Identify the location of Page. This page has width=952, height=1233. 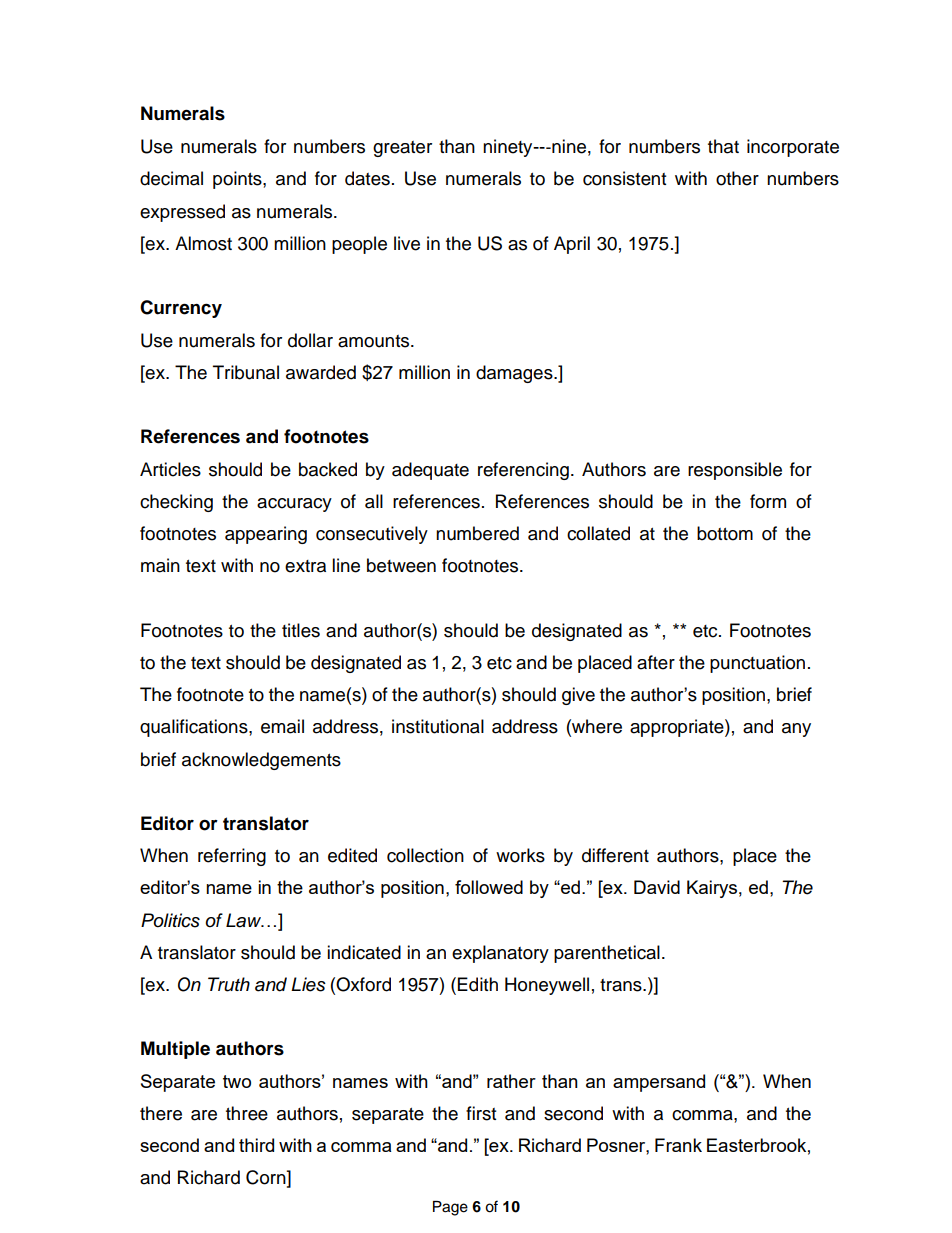
(450, 1208).
